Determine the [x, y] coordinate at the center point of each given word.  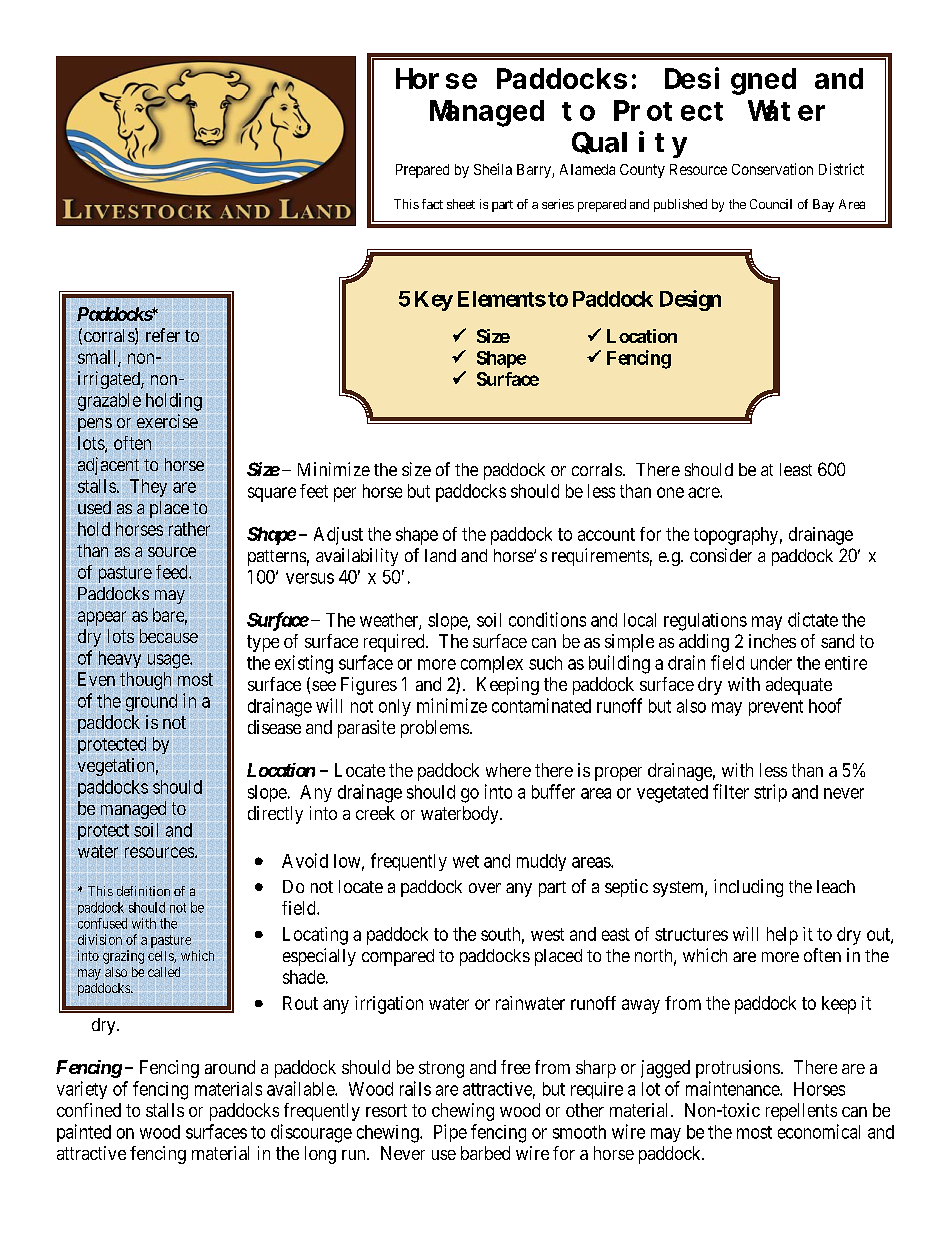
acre [704, 492]
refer [163, 335]
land [440, 555]
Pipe [450, 1133]
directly [275, 815]
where [508, 770]
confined [89, 1110]
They [148, 488]
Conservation [772, 169]
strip [770, 793]
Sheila [493, 169]
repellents [801, 1112]
